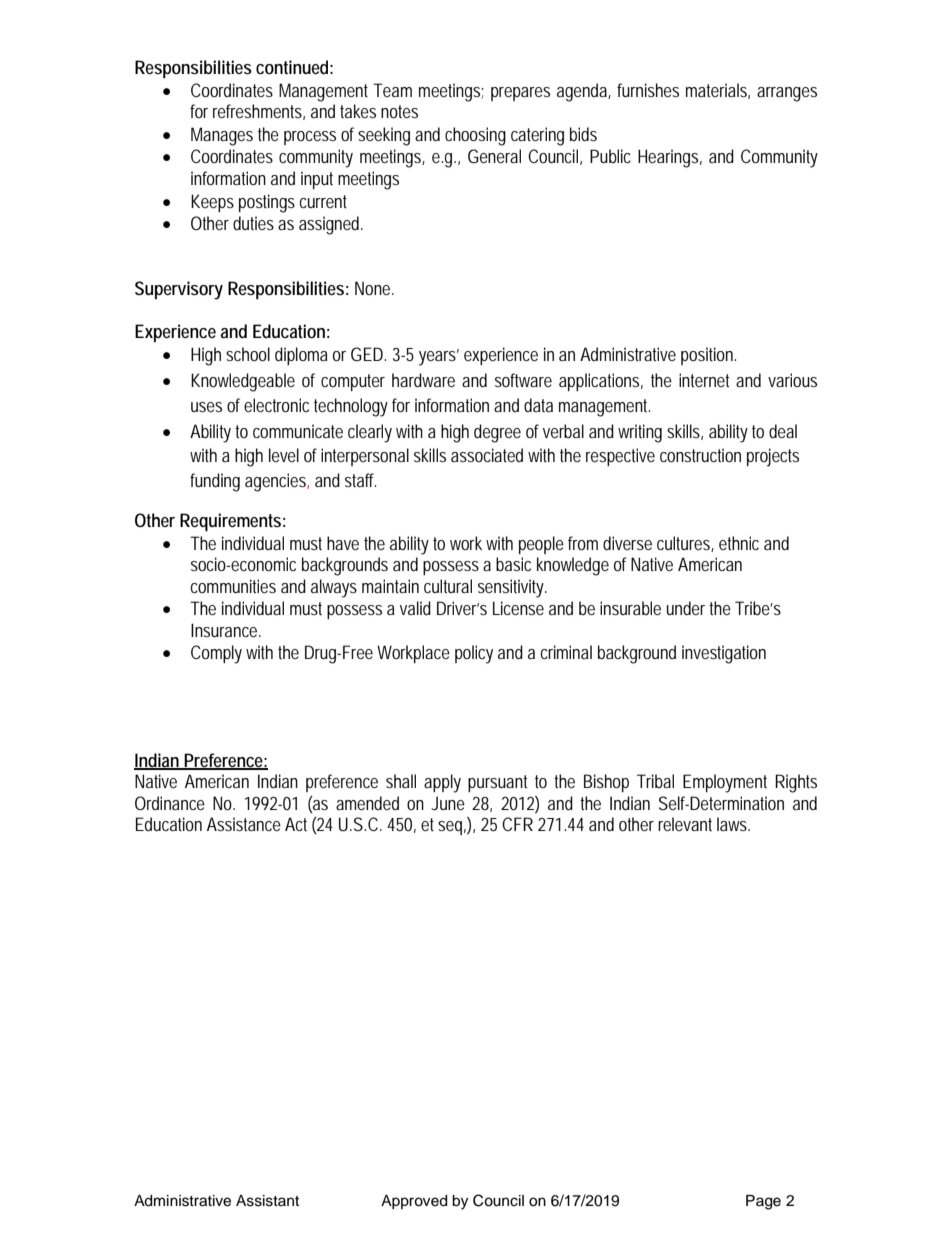  Describe the element at coordinates (718, 91) in the page. I see `materials` at that location.
